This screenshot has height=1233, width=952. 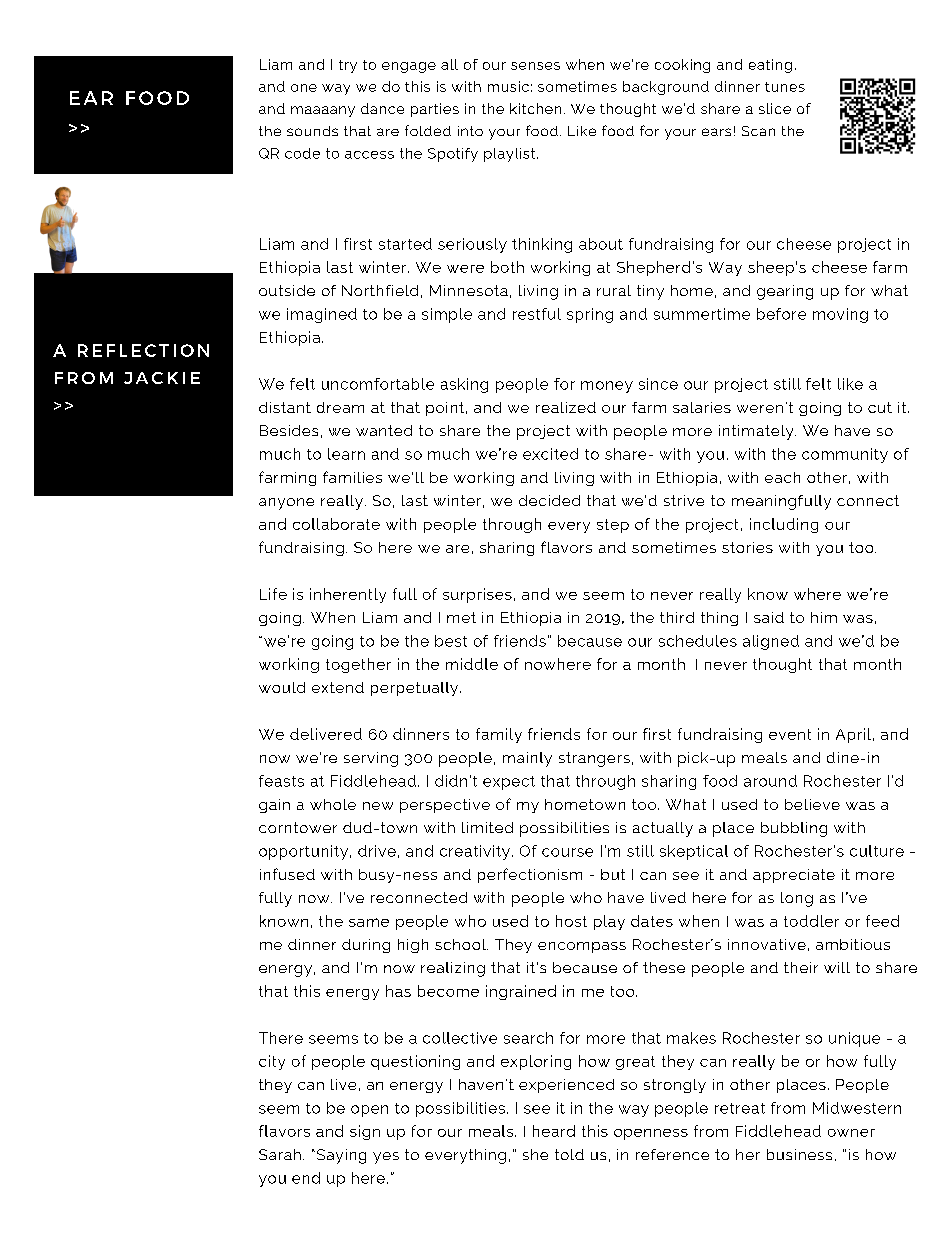 What do you see at coordinates (845, 455) in the screenshot?
I see `community` at bounding box center [845, 455].
